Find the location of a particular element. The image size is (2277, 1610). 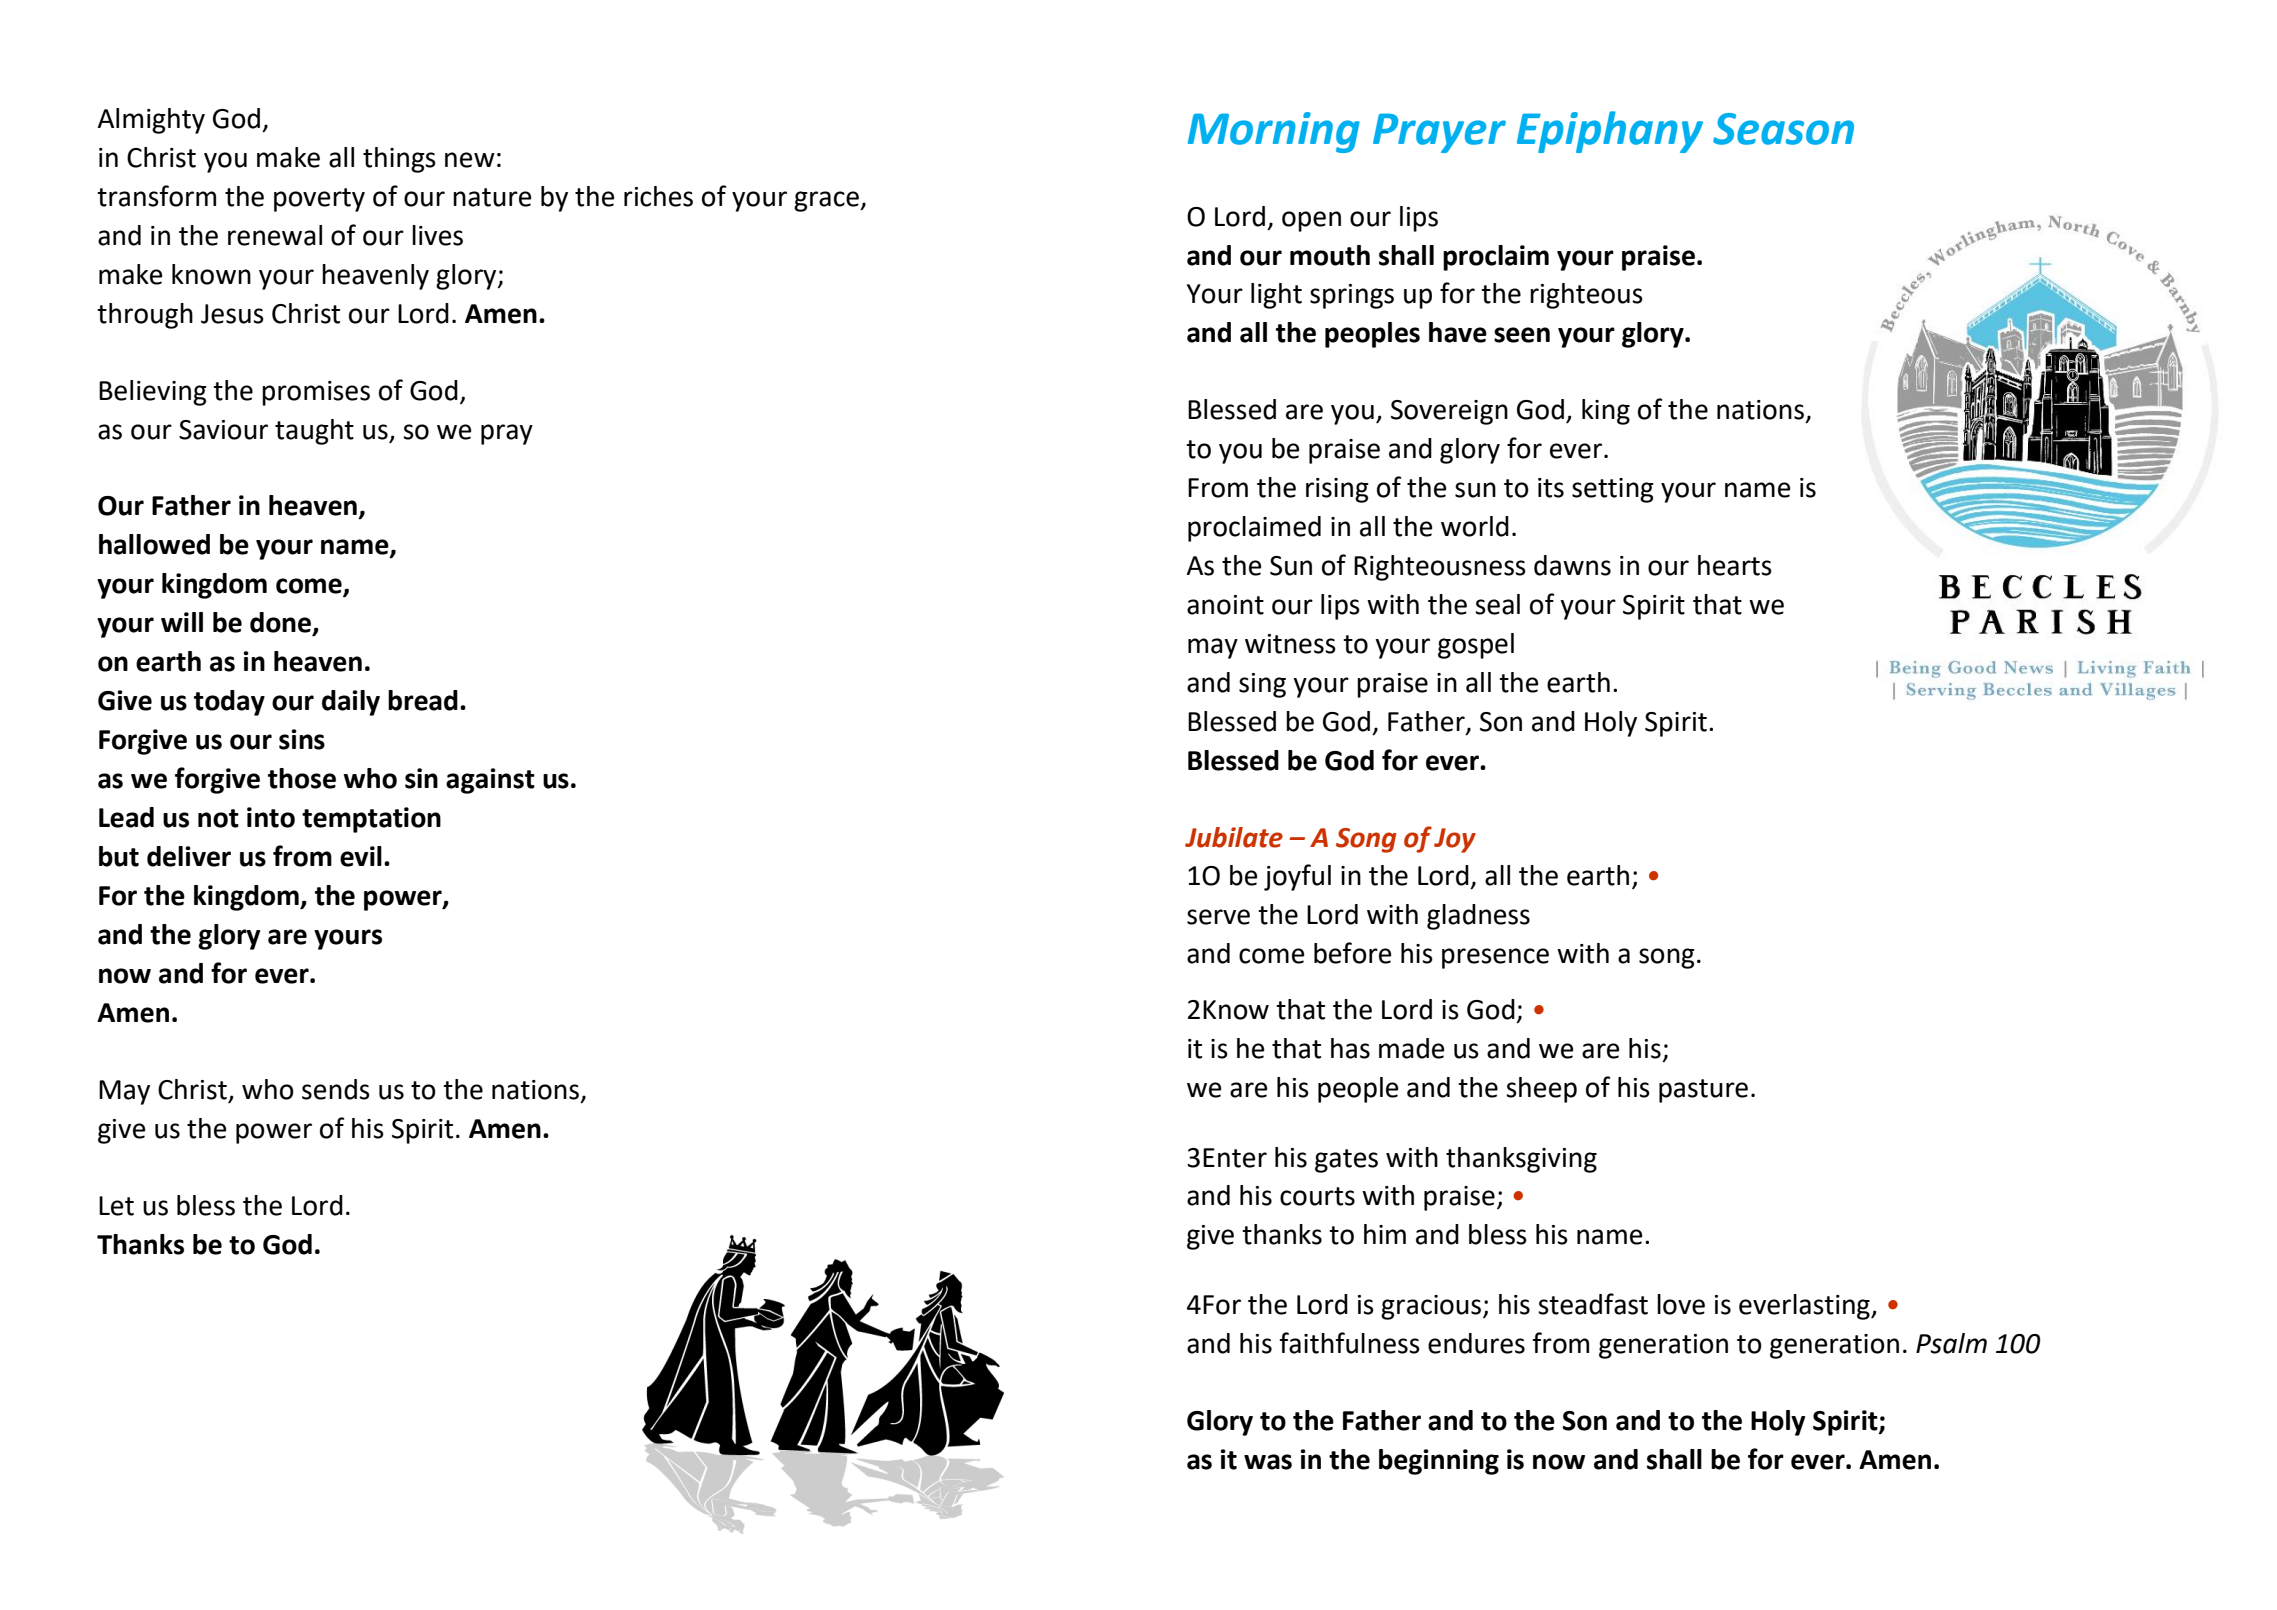

done is located at coordinates (281, 623).
